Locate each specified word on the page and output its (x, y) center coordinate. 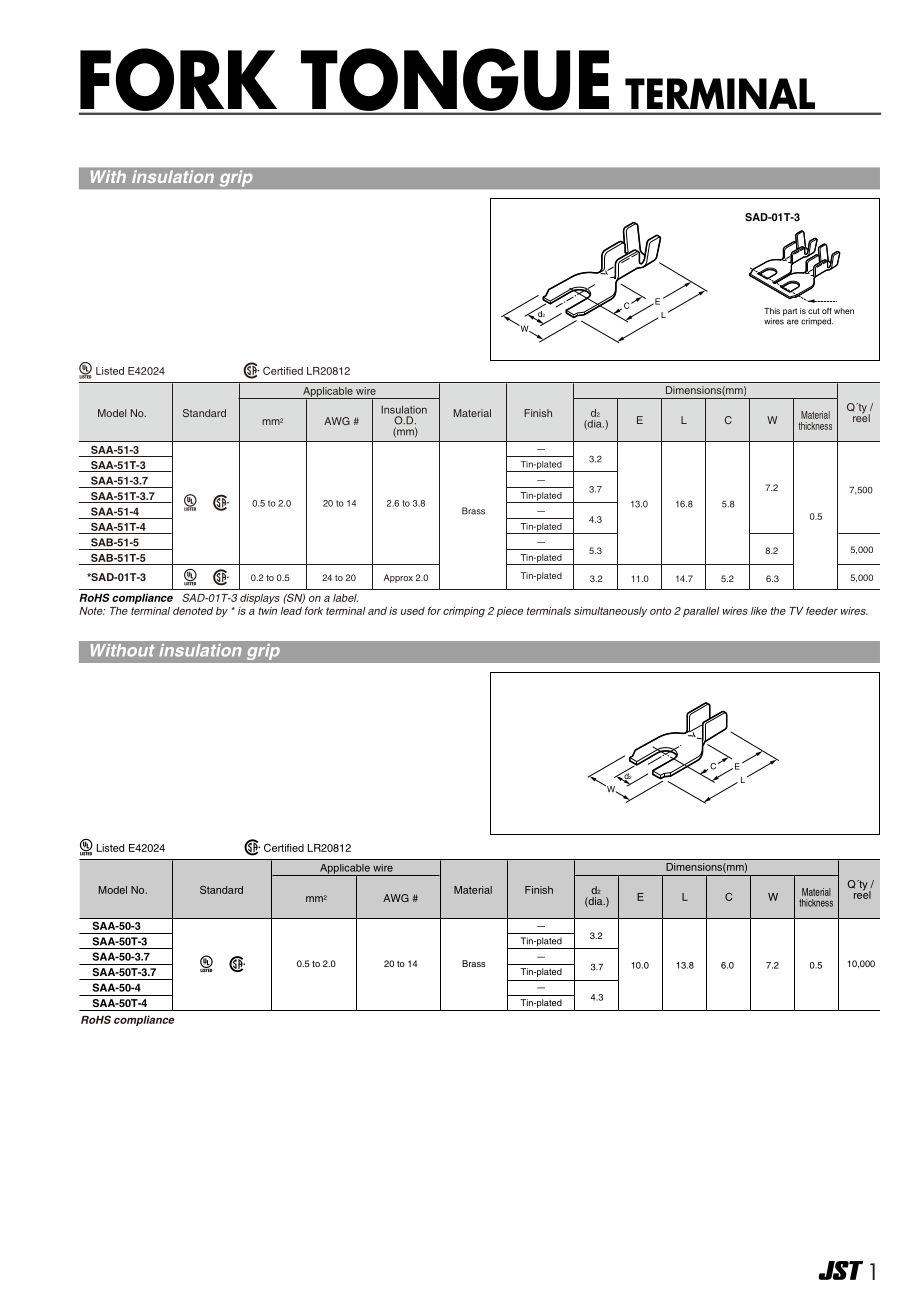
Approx (398, 578)
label (345, 598)
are (793, 322)
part (790, 312)
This (772, 311)
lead (291, 611)
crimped (817, 322)
